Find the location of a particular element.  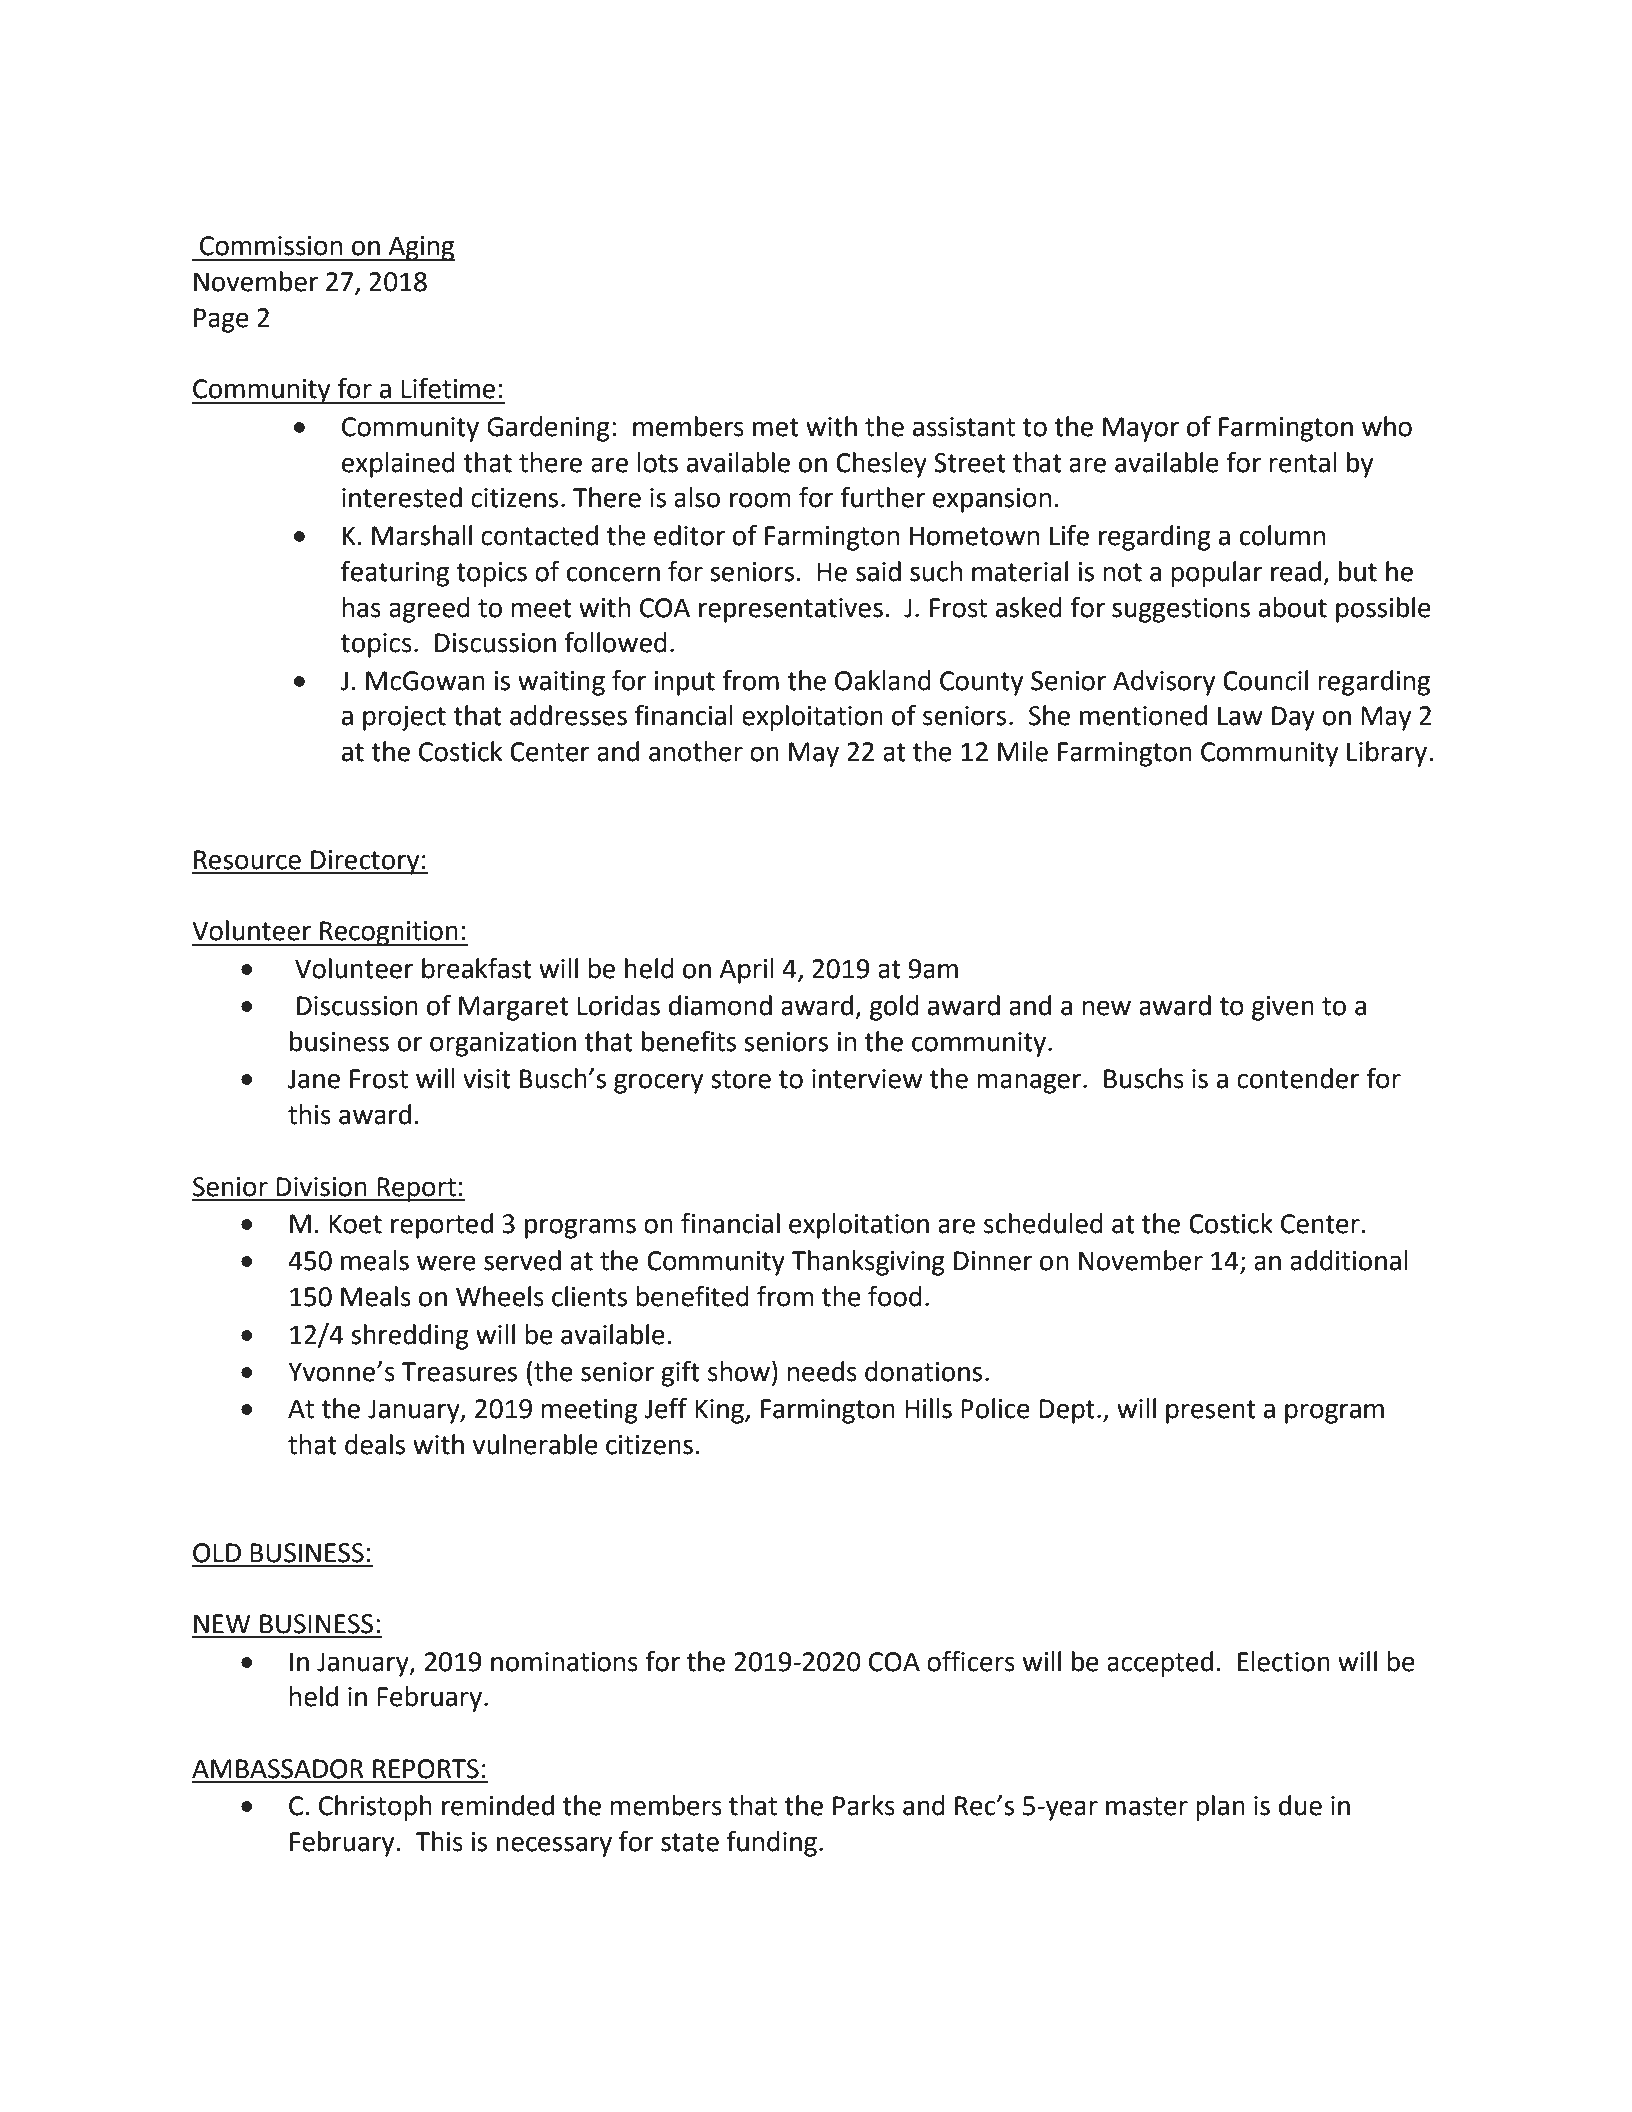

interview is located at coordinates (867, 1079).
